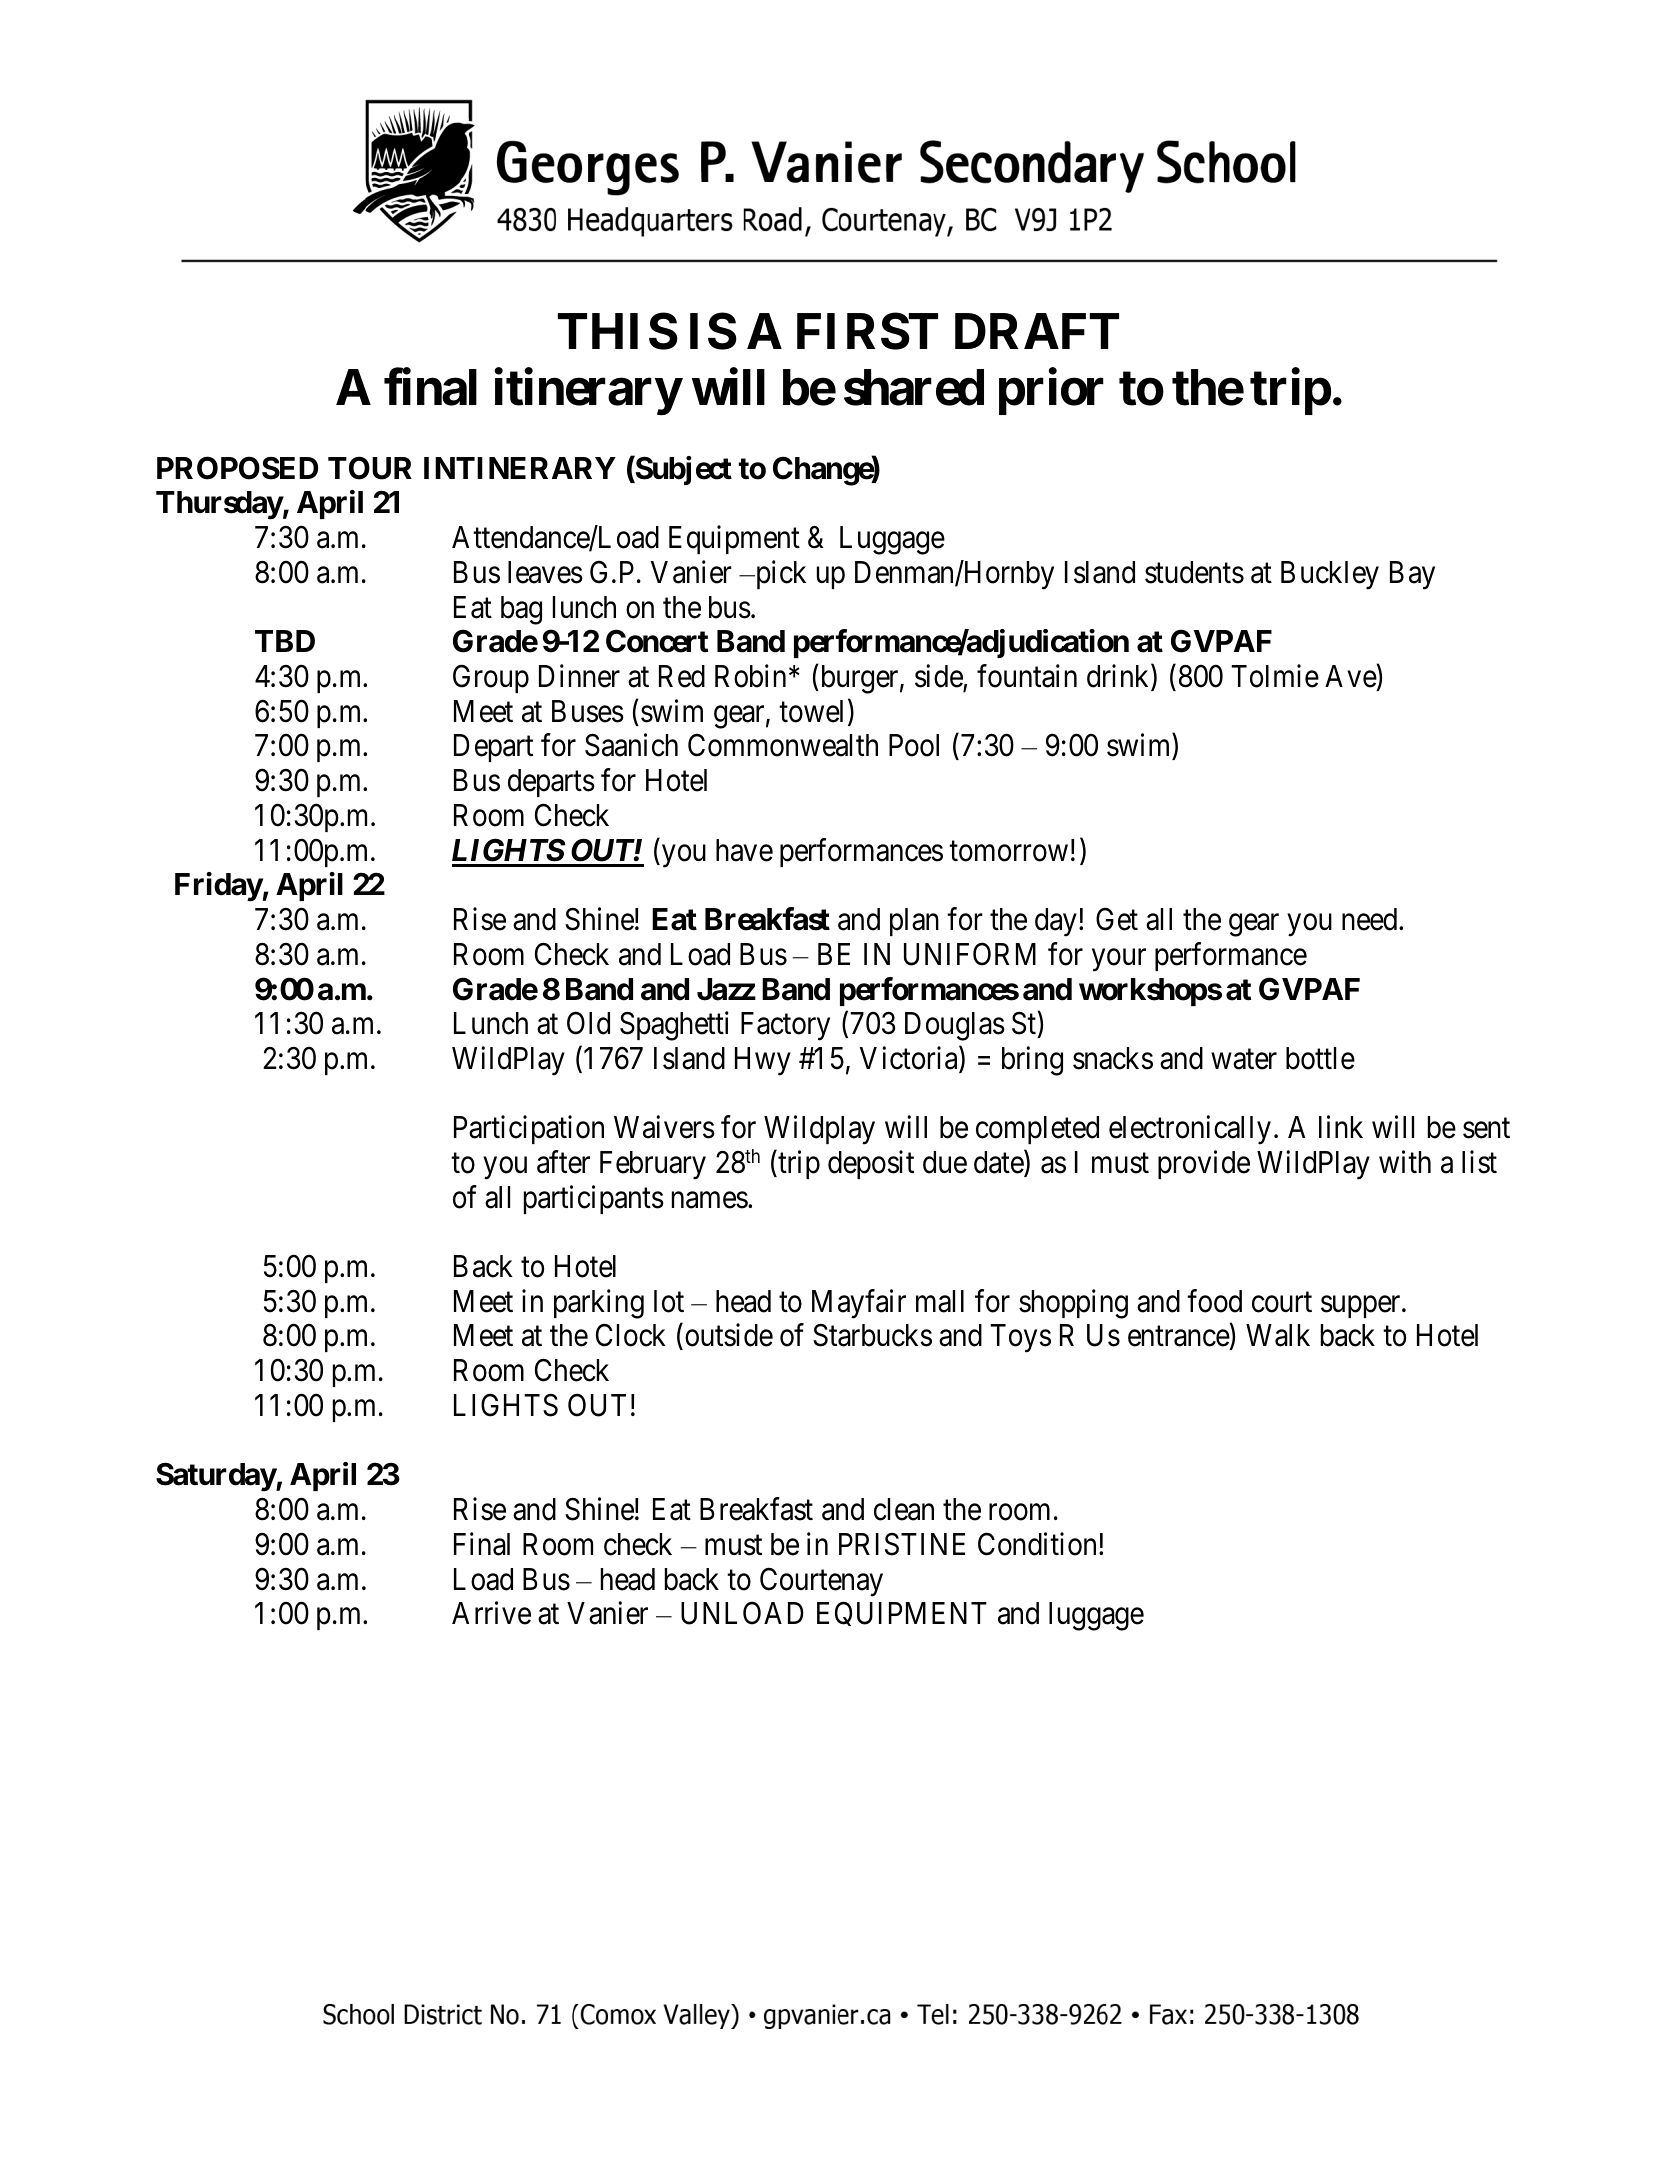  What do you see at coordinates (914, 388) in the page?
I see `shared` at bounding box center [914, 388].
